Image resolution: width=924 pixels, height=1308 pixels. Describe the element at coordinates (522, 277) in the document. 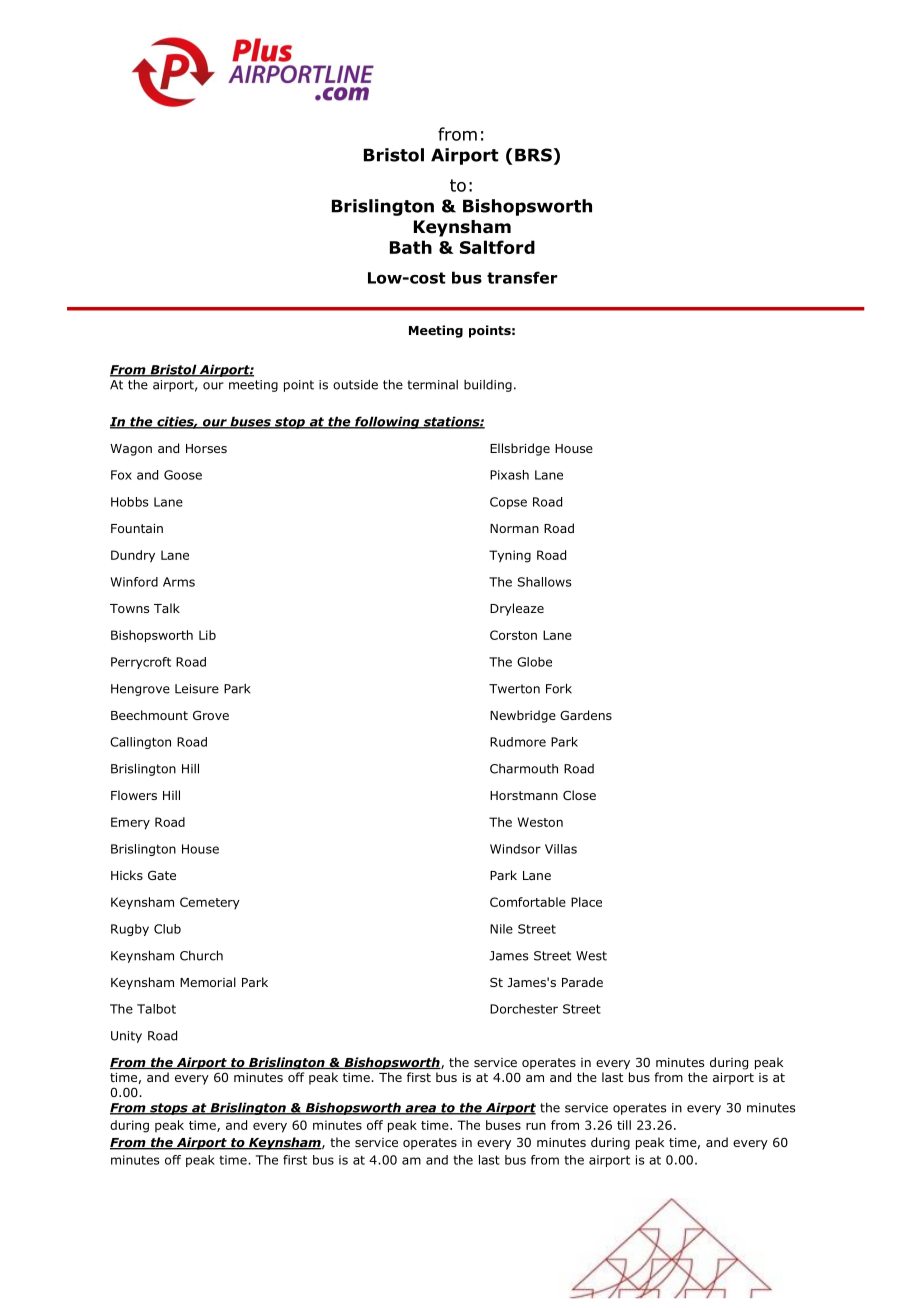

I see `transfer` at that location.
